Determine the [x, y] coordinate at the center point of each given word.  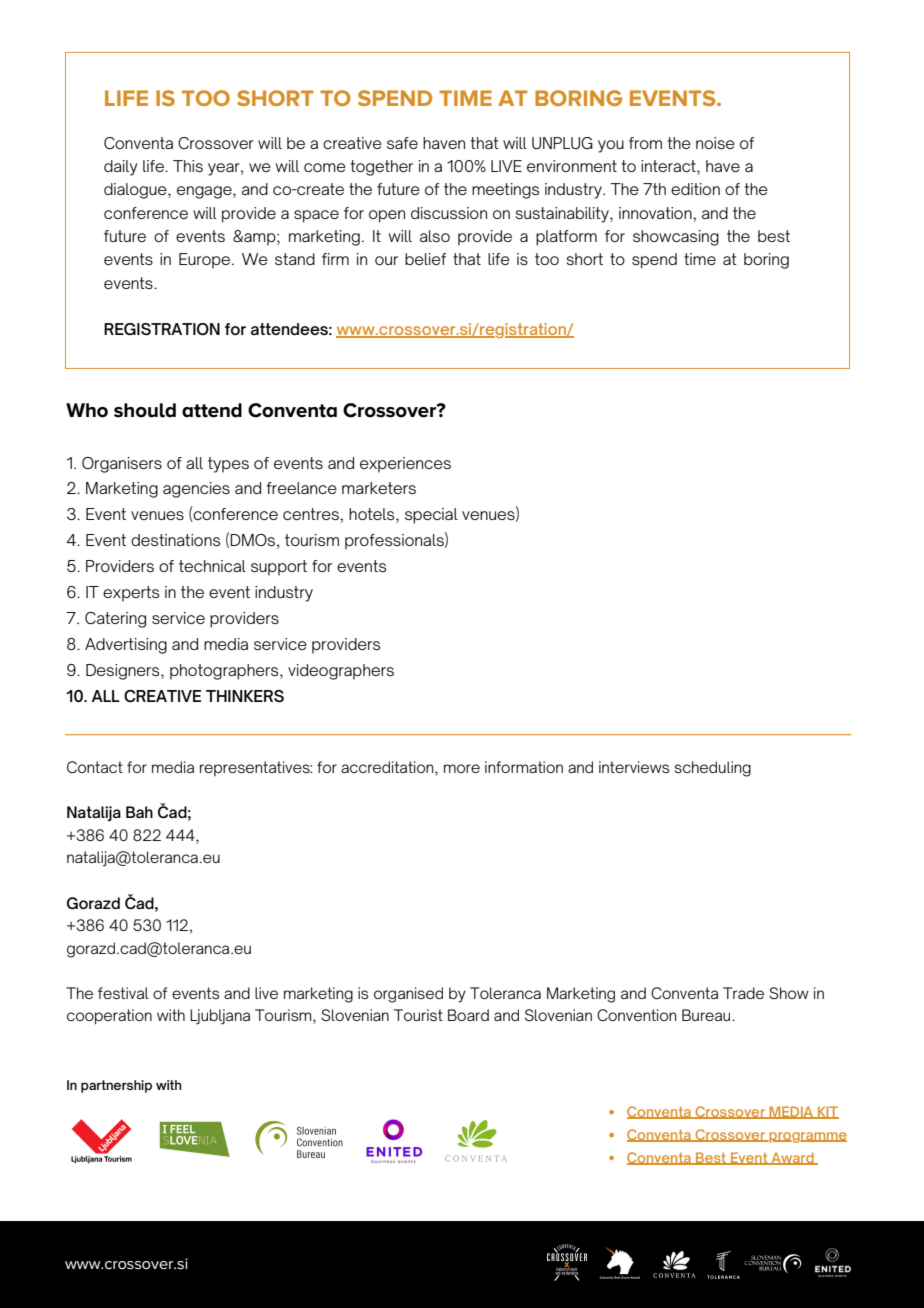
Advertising [126, 646]
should [145, 410]
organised [408, 995]
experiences [405, 465]
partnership [116, 1086]
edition [695, 189]
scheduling [712, 769]
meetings [505, 191]
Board [468, 1015]
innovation [656, 213]
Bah [139, 812]
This [188, 166]
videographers [341, 672]
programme [807, 1137]
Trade [743, 993]
